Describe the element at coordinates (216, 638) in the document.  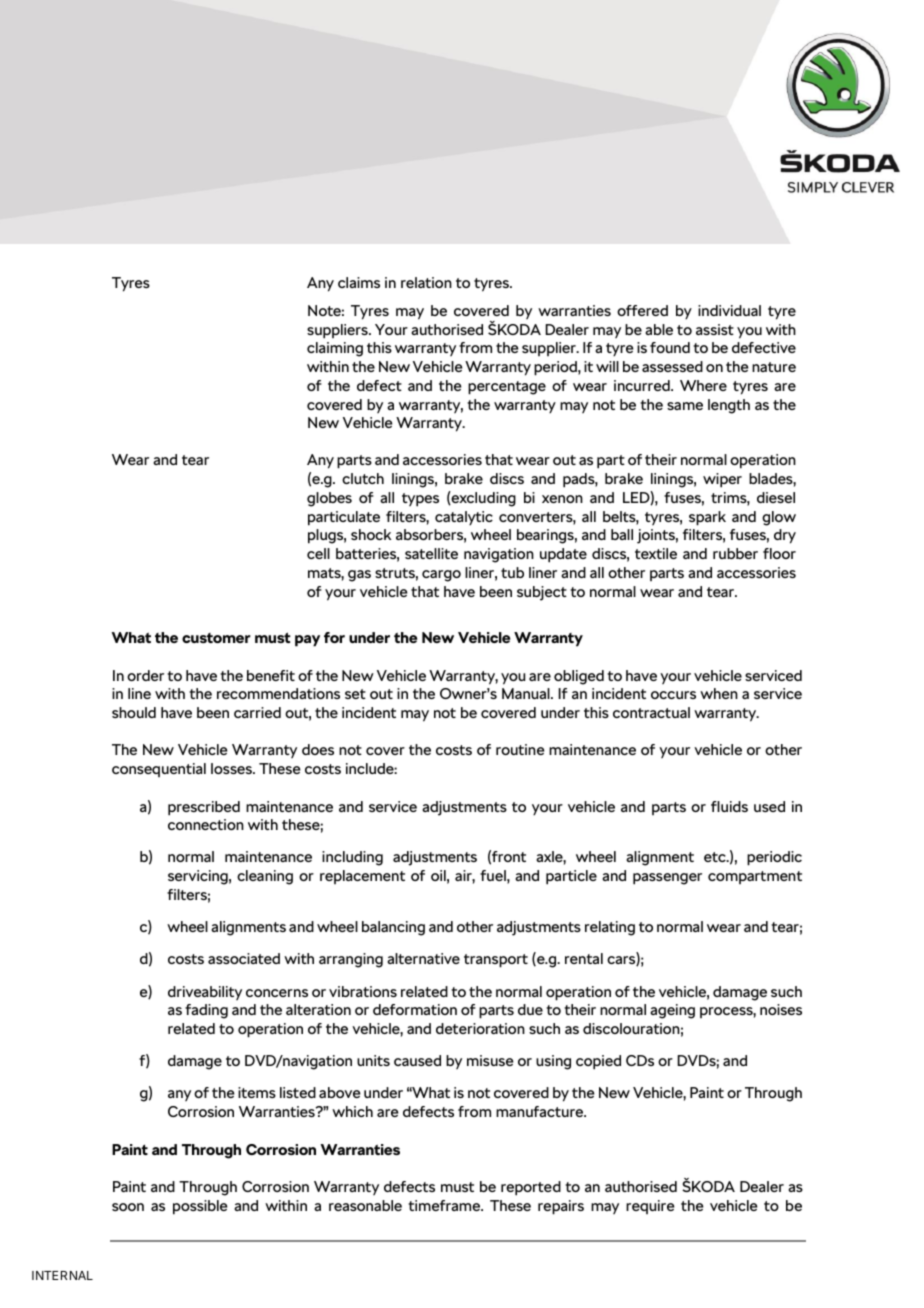
I see `customer` at that location.
